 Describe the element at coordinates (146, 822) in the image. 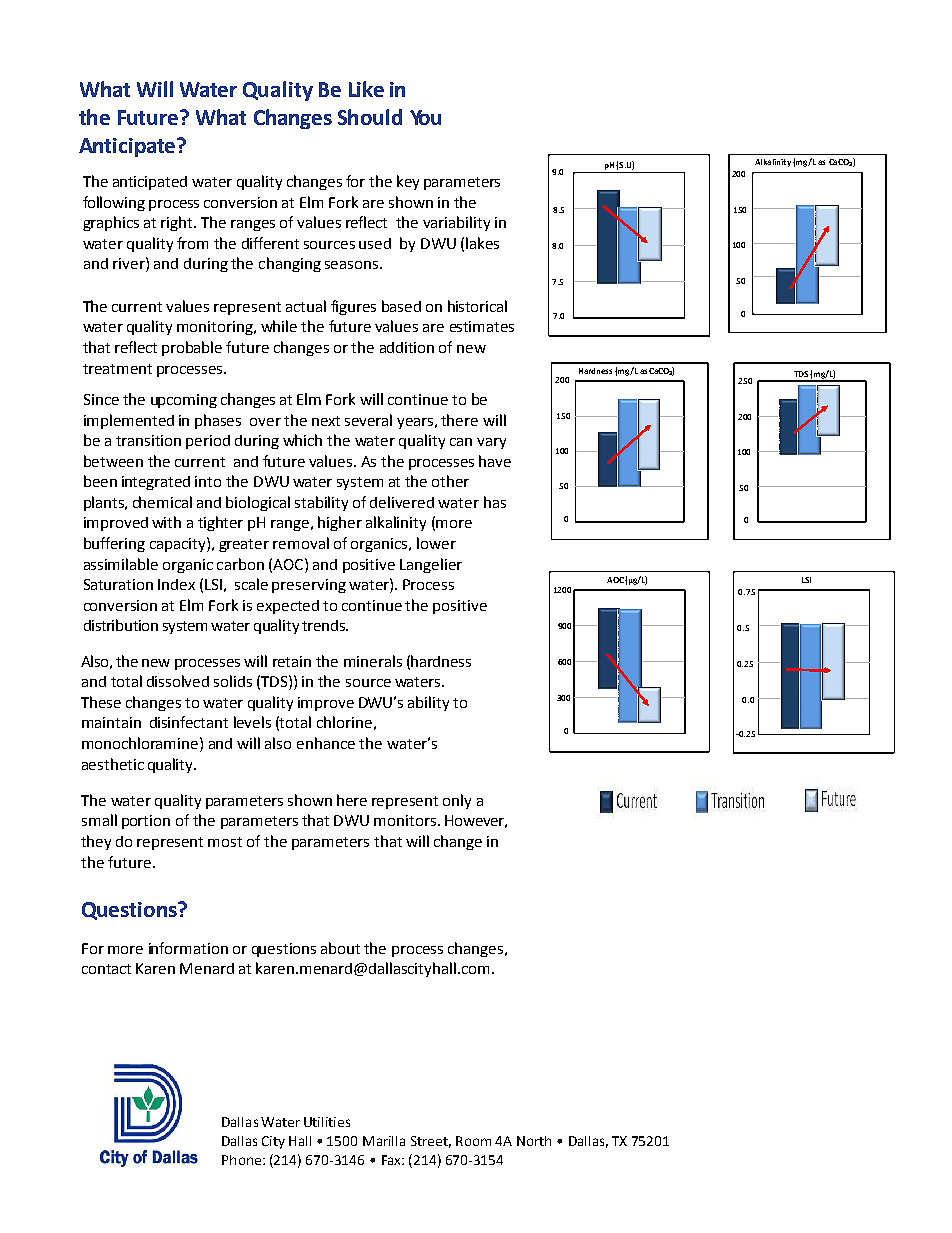

I see `portion` at that location.
